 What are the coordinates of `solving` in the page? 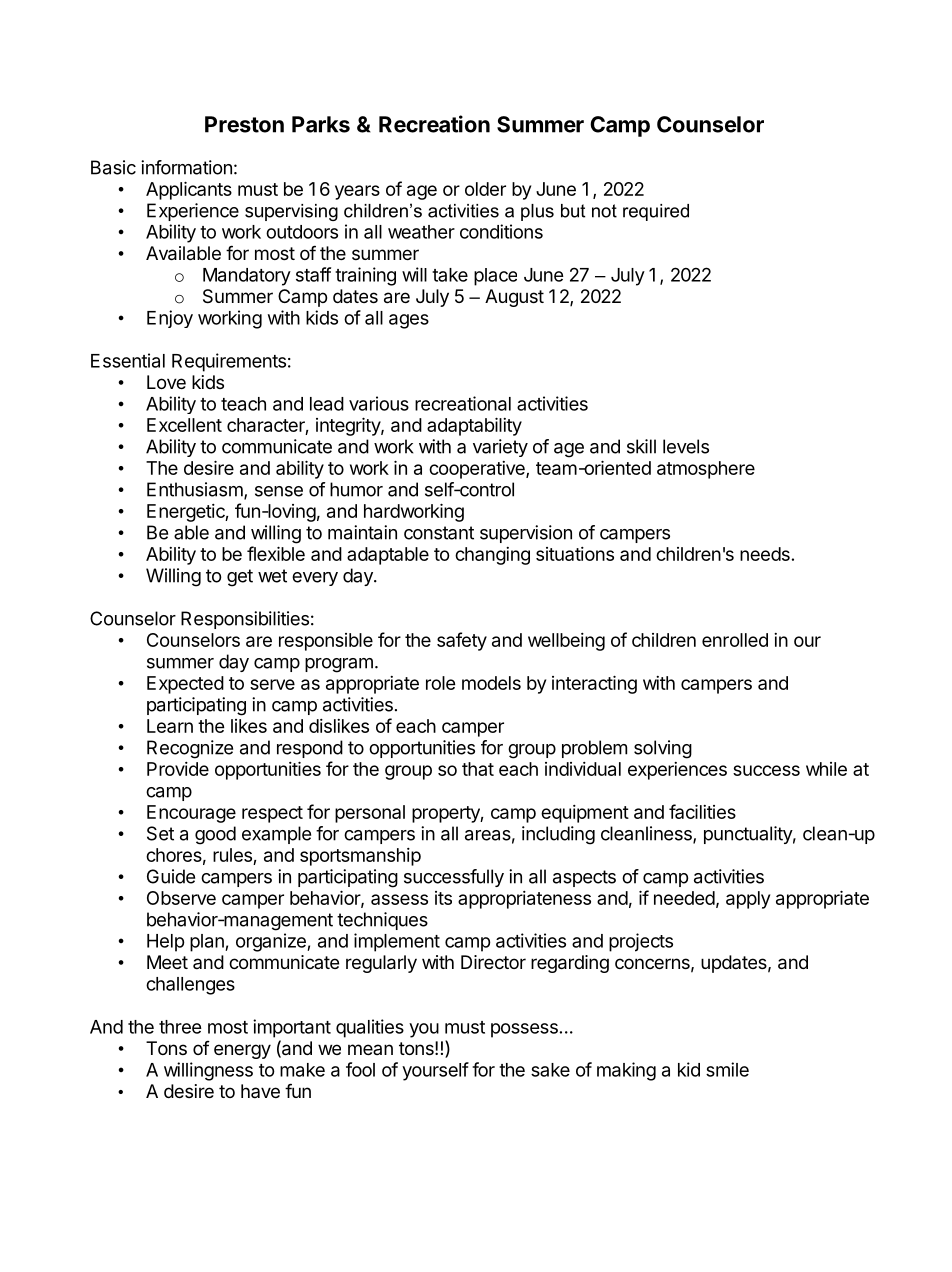 It's located at (663, 749).
